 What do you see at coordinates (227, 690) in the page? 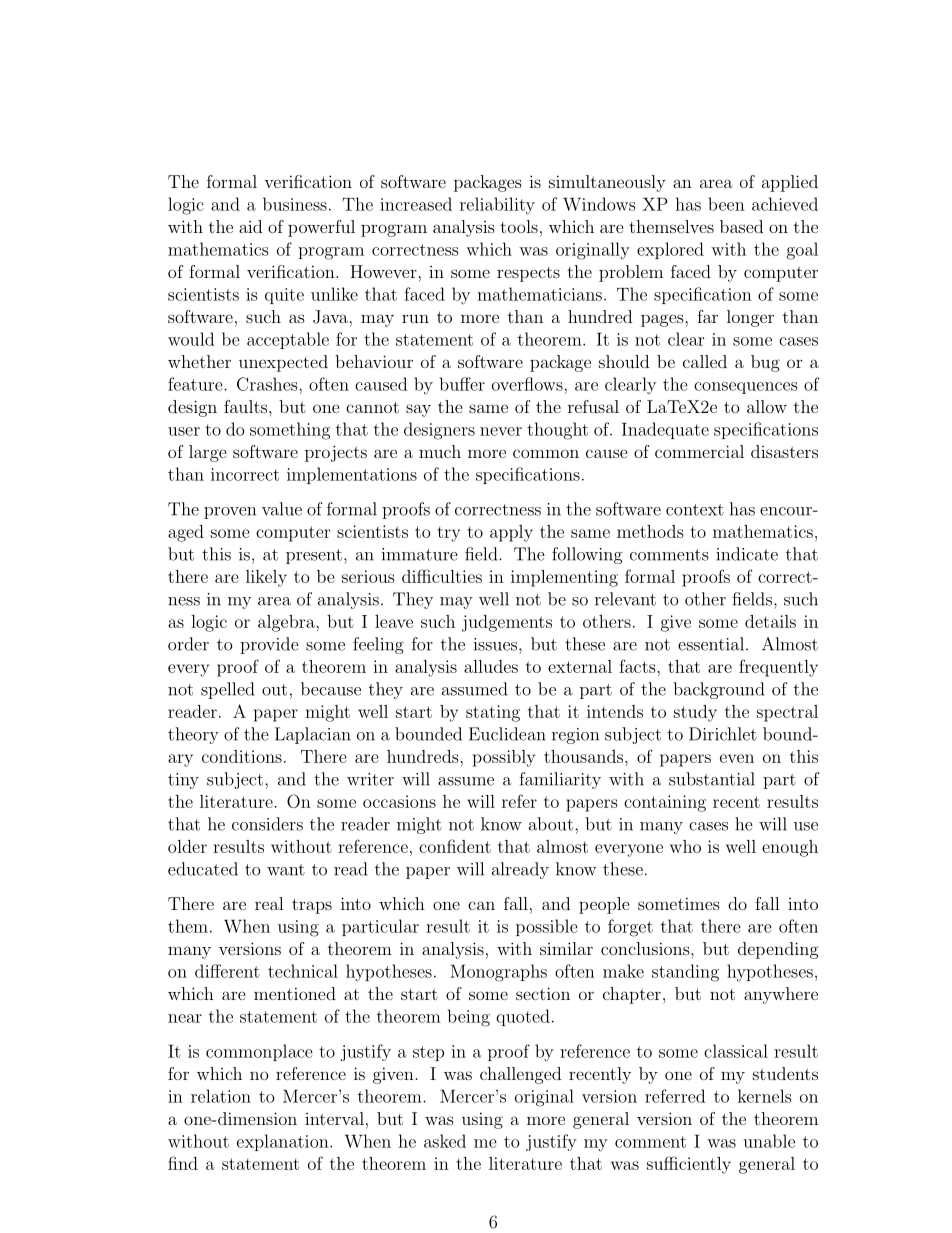
I see `spelled` at bounding box center [227, 690].
